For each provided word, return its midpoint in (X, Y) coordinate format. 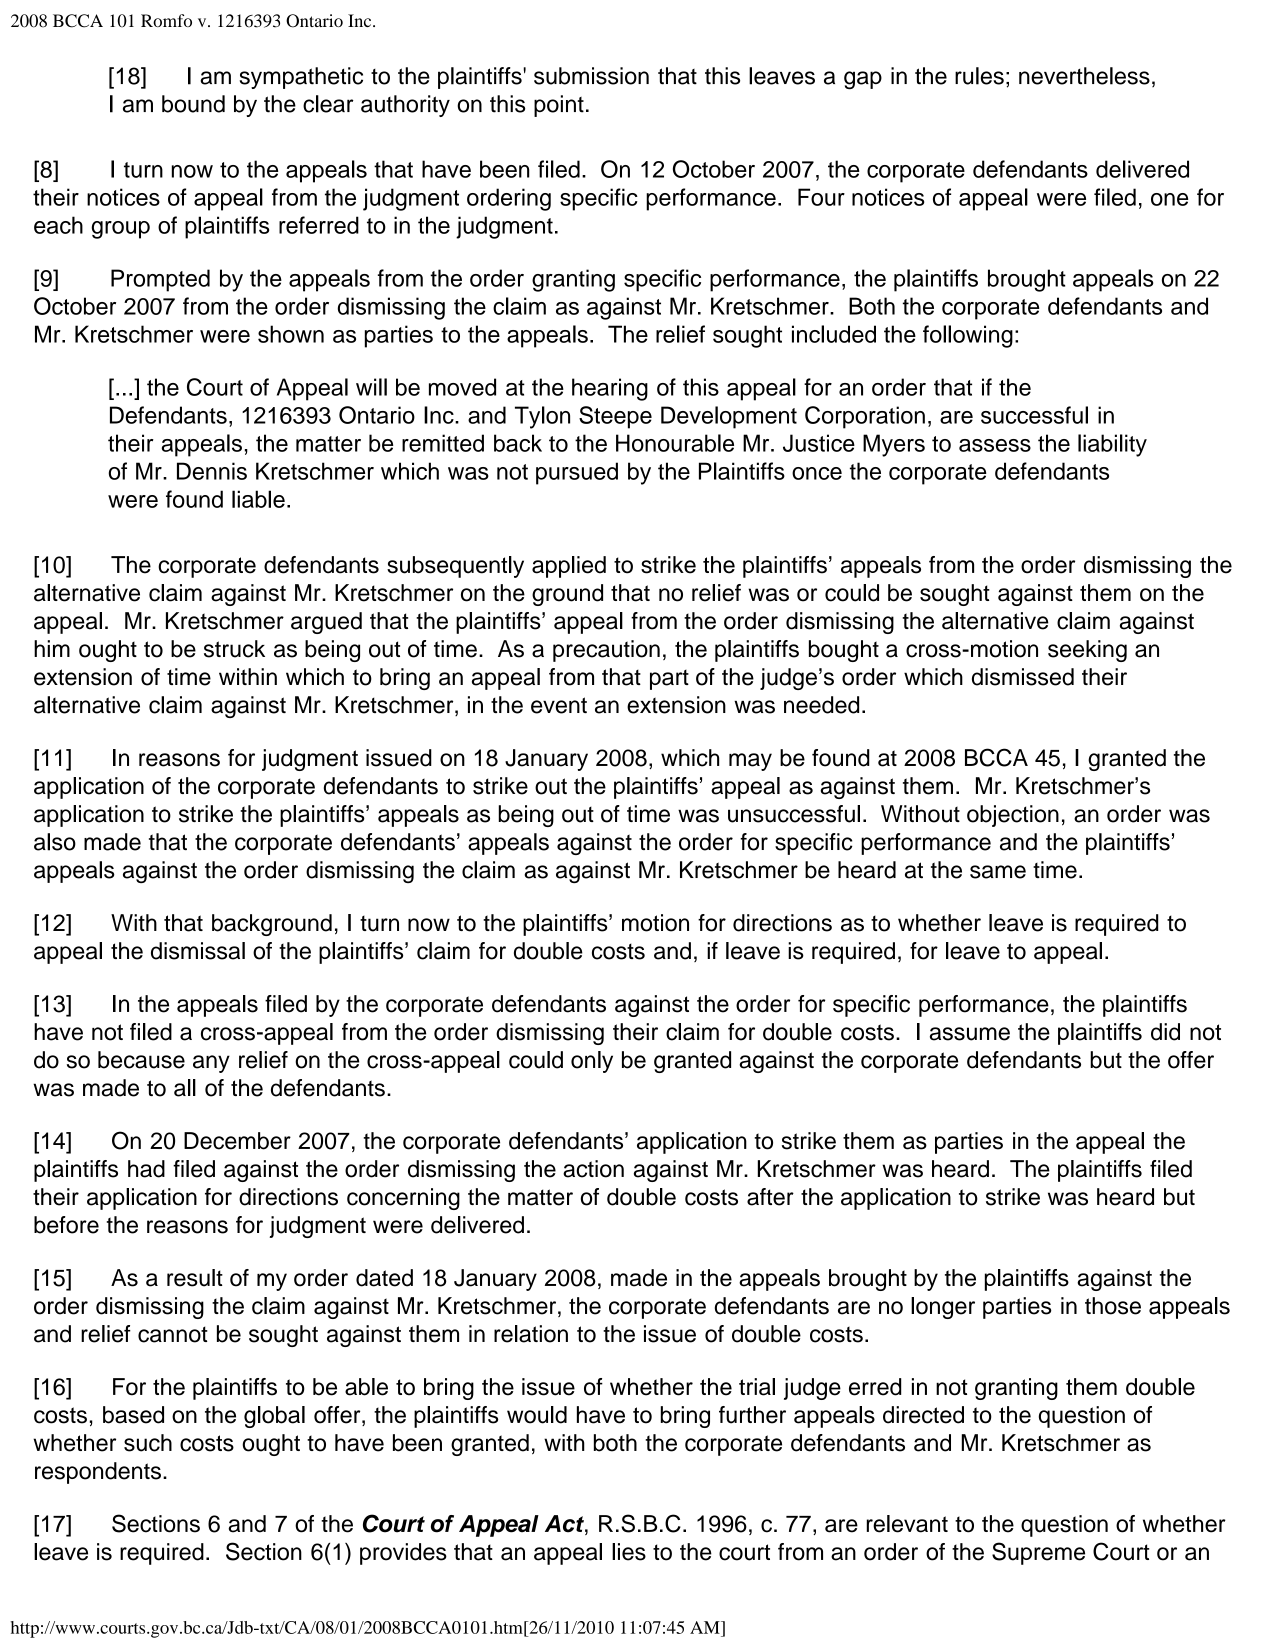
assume (970, 1034)
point (559, 106)
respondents (98, 1473)
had (146, 1169)
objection (1013, 816)
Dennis (212, 471)
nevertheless (1084, 76)
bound (193, 104)
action (593, 1169)
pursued (577, 473)
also (55, 842)
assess (995, 445)
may (750, 762)
